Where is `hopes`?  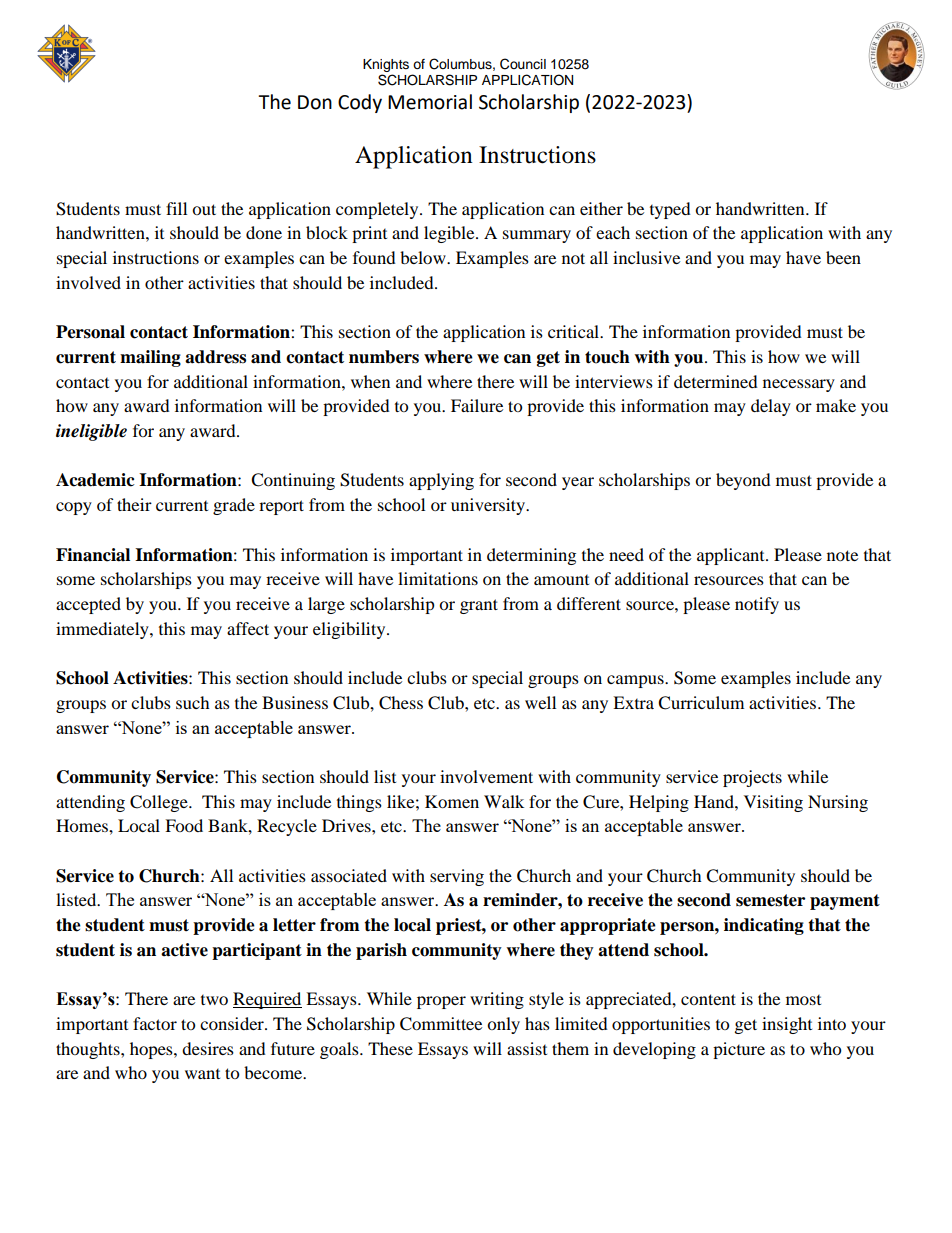 hopes is located at coordinates (152, 1050).
